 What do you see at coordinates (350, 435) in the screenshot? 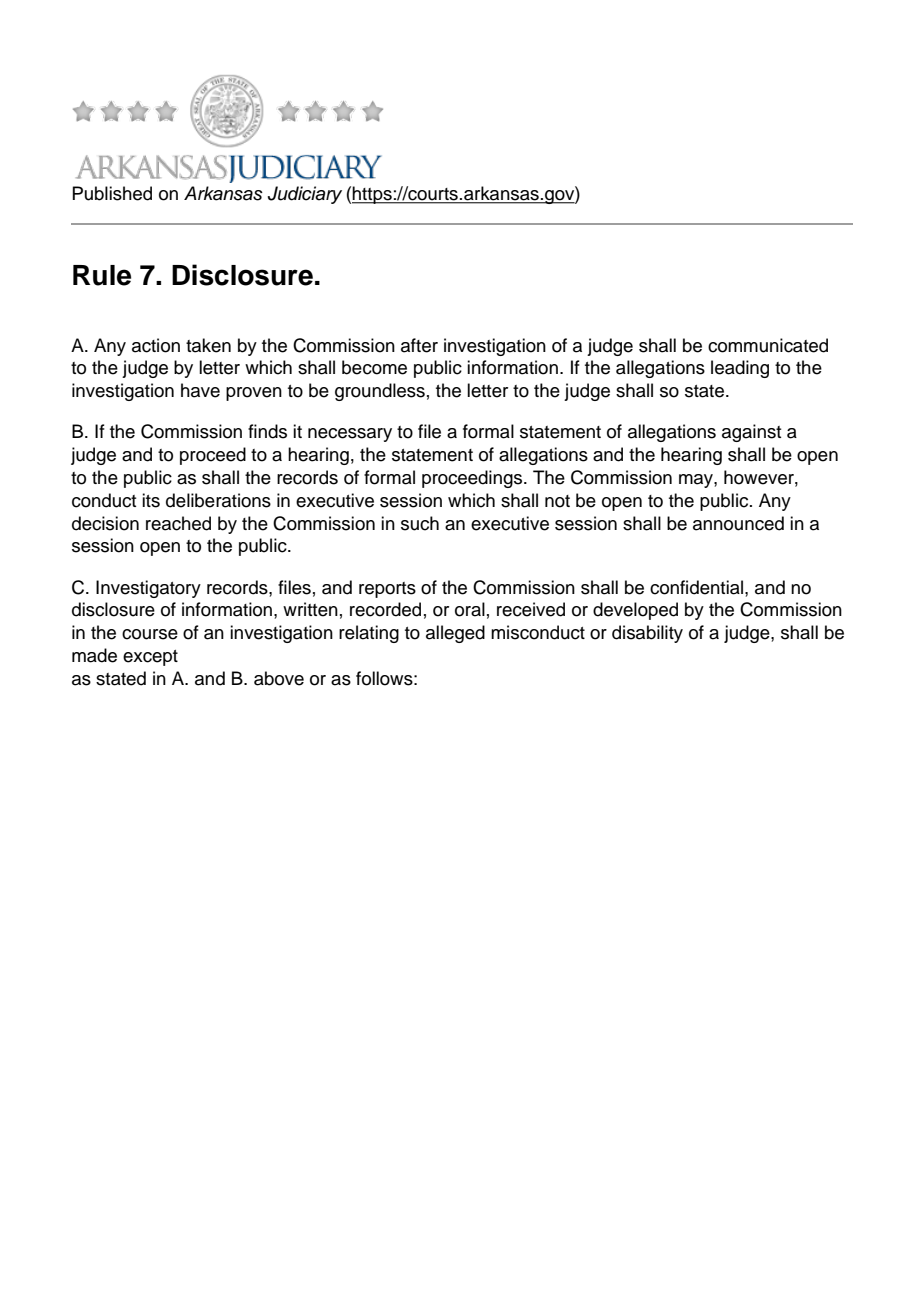
I see `necessary` at bounding box center [350, 435].
